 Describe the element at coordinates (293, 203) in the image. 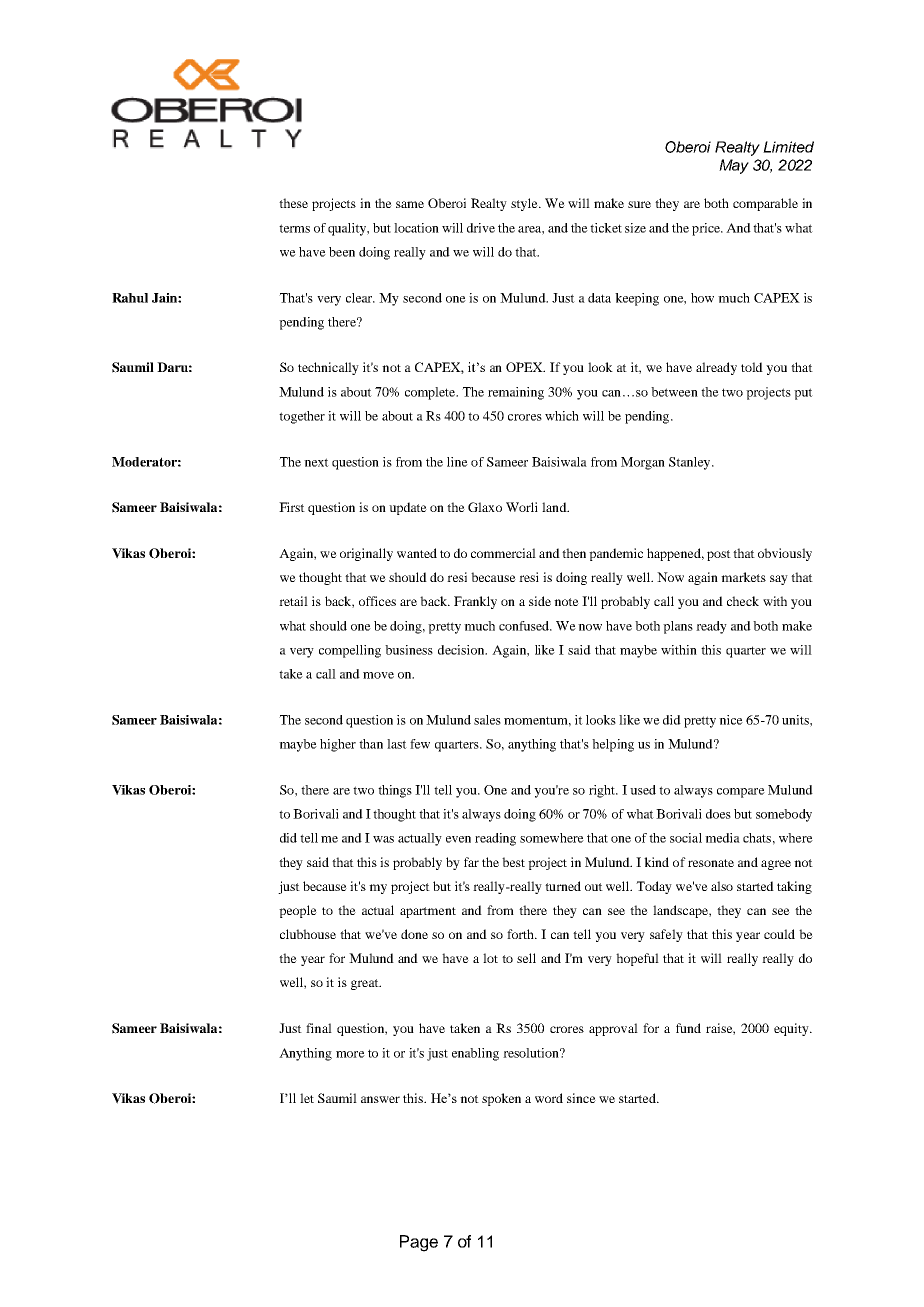

I see `these` at that location.
